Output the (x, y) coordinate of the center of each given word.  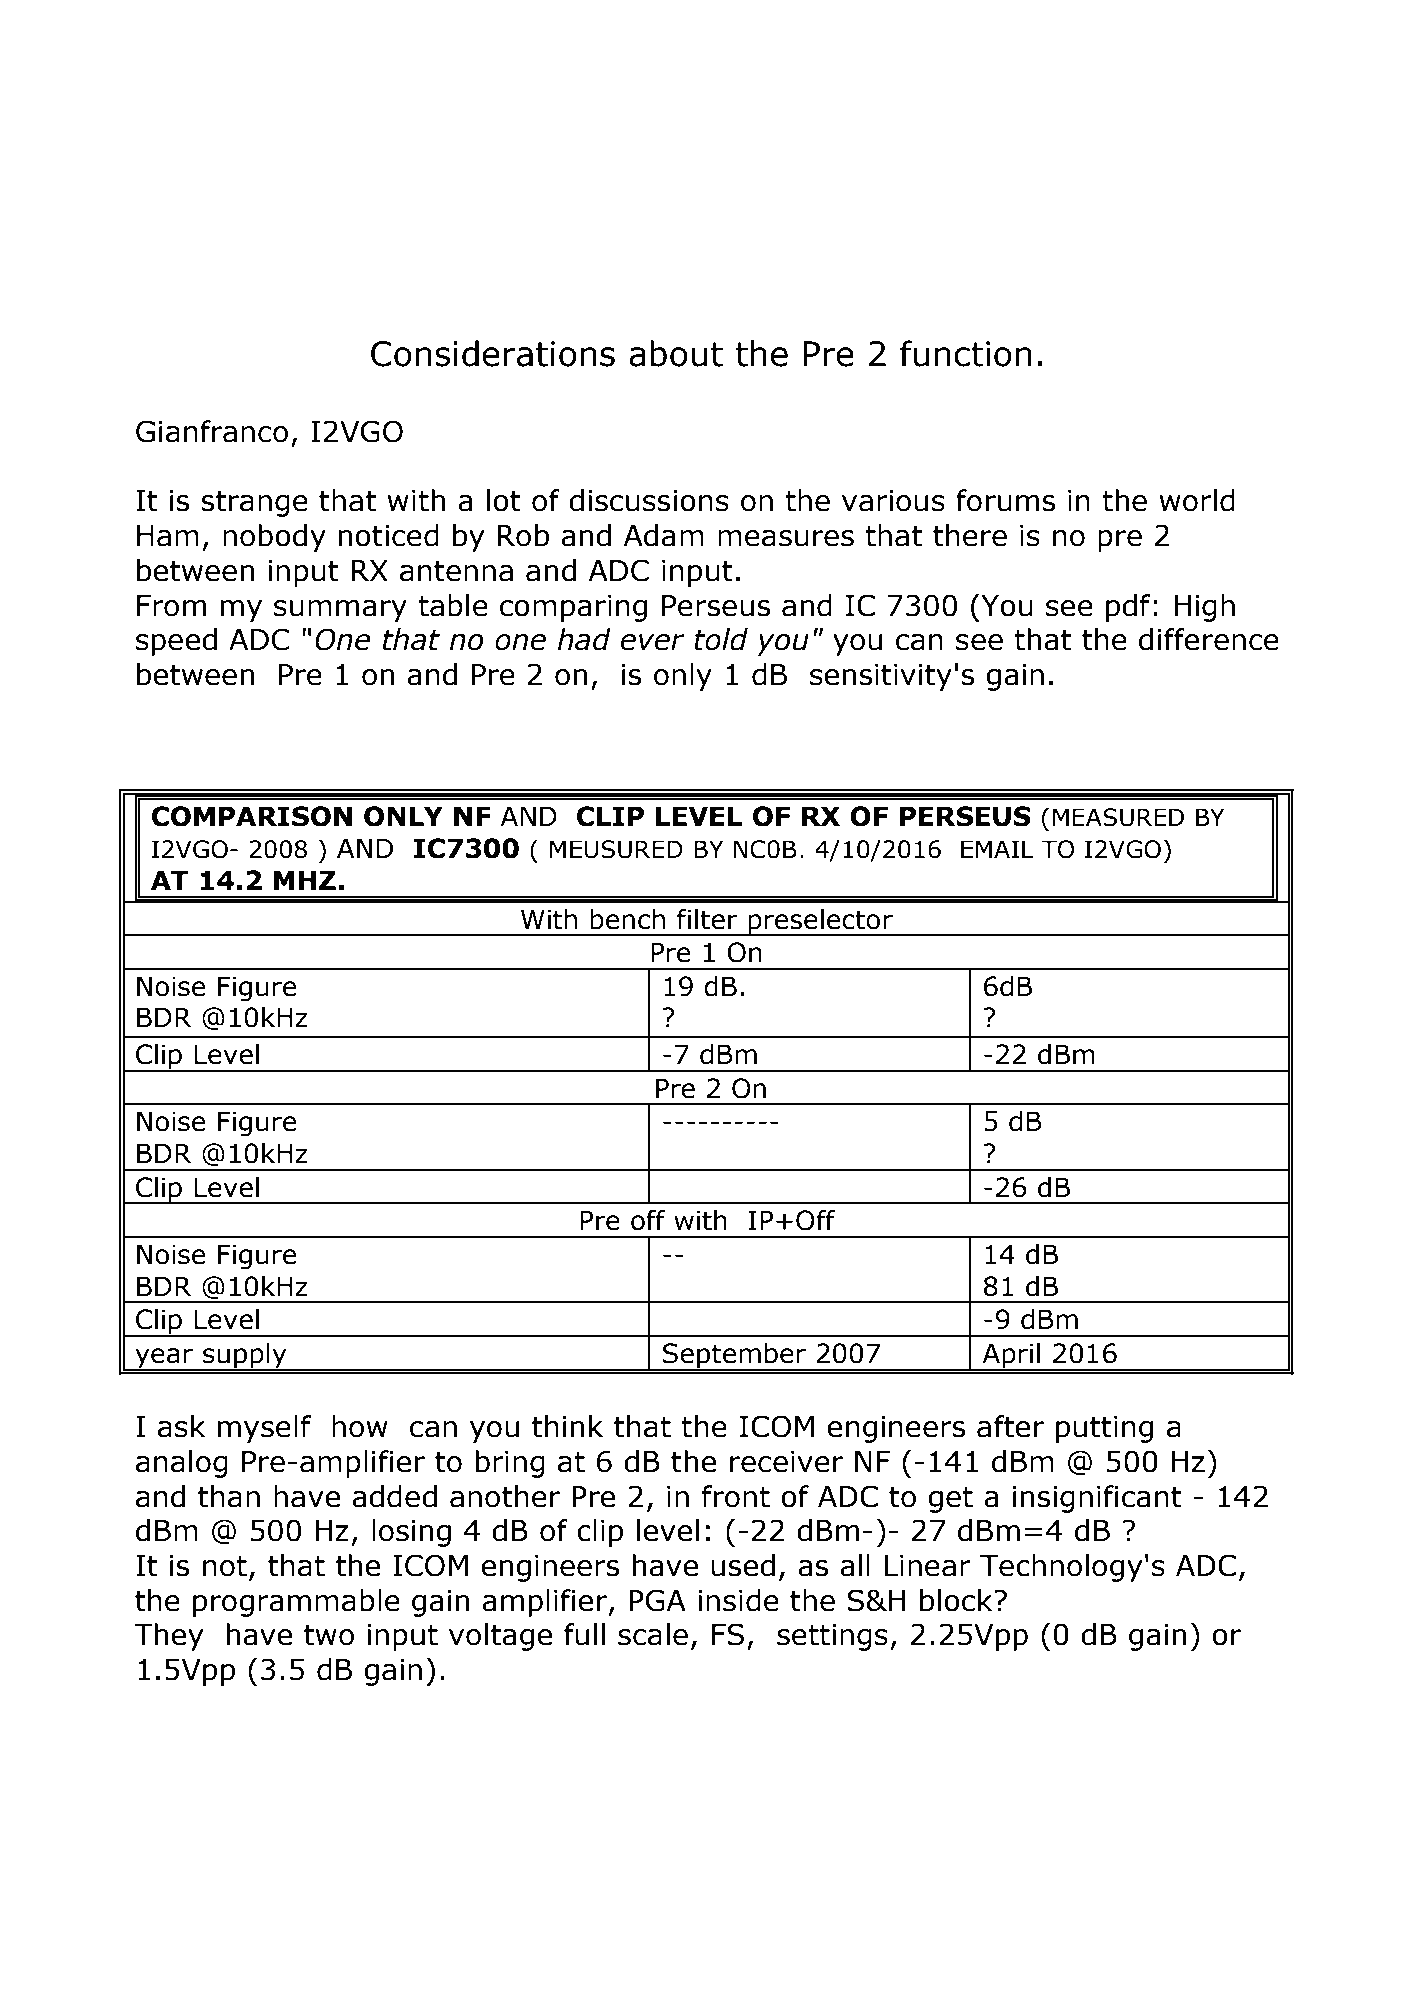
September (735, 1356)
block (957, 1600)
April (1011, 1356)
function (966, 353)
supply (245, 1356)
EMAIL (997, 849)
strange (254, 504)
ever (652, 642)
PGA (657, 1600)
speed (176, 642)
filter (707, 919)
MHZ (305, 880)
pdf (1128, 608)
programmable (296, 1603)
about (676, 353)
